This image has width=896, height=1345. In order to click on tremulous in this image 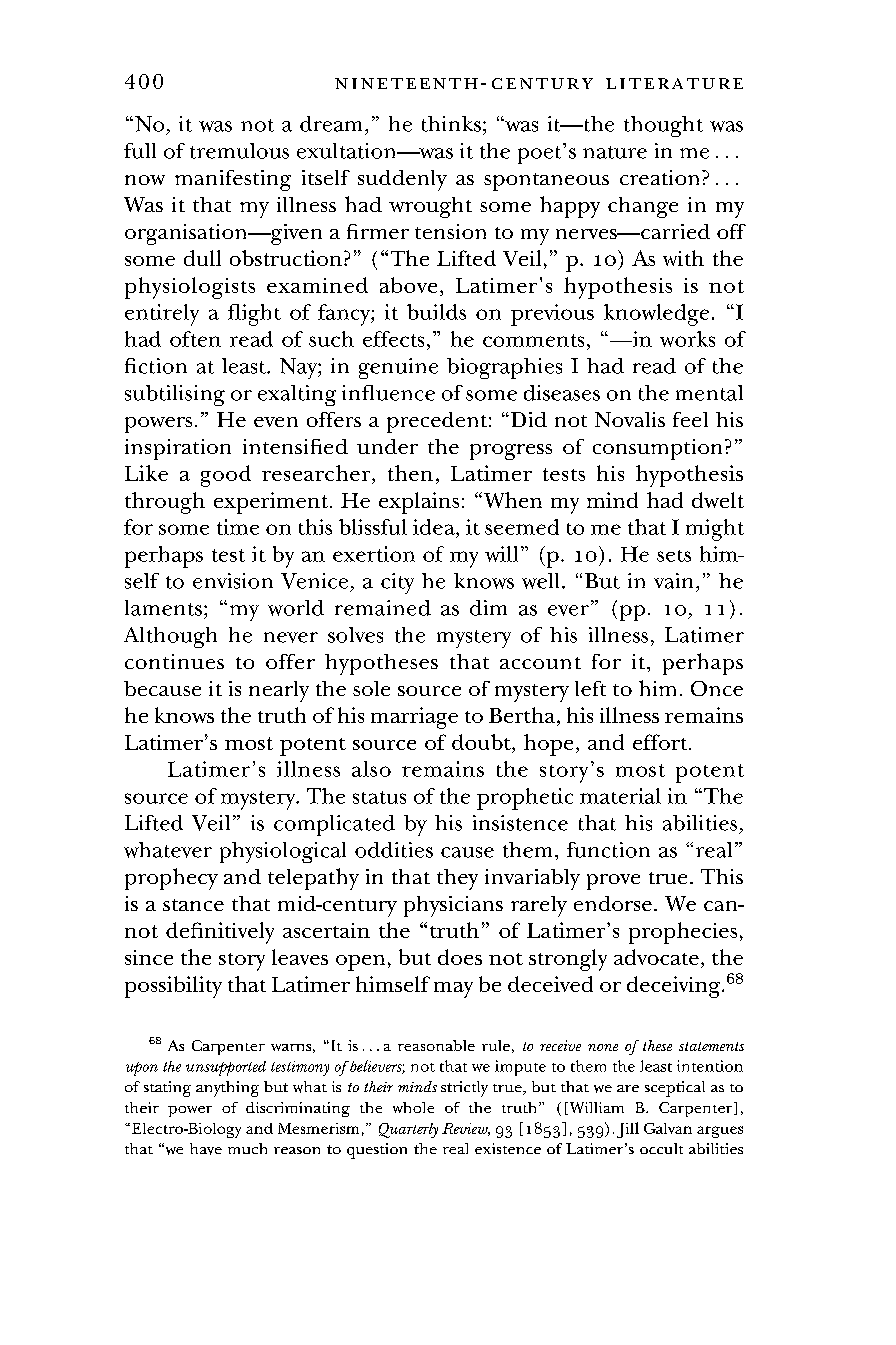, I will do `click(239, 151)`.
